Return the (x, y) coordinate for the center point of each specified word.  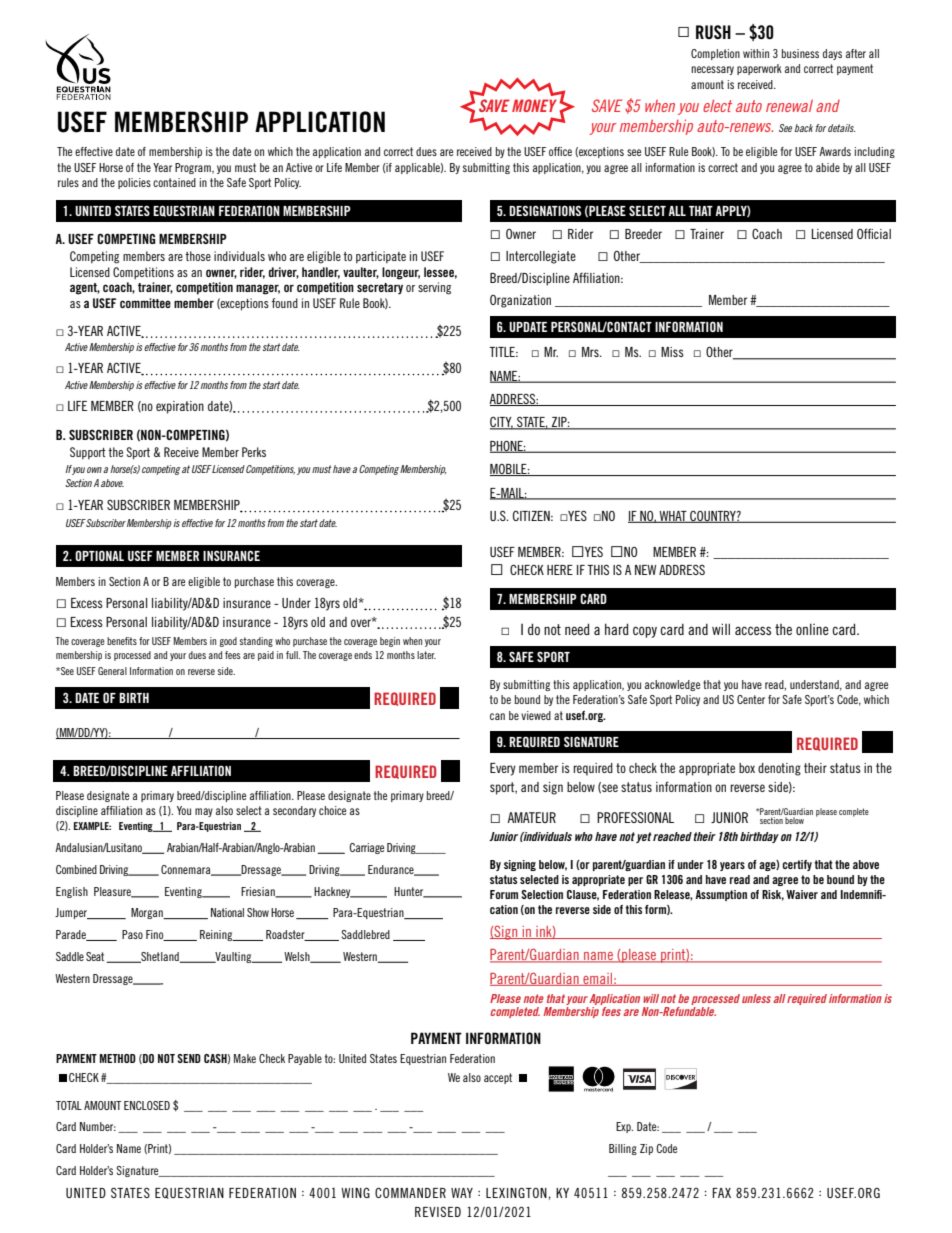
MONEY (534, 105)
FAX (721, 1193)
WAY (462, 1193)
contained (174, 182)
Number (98, 1126)
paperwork (759, 69)
